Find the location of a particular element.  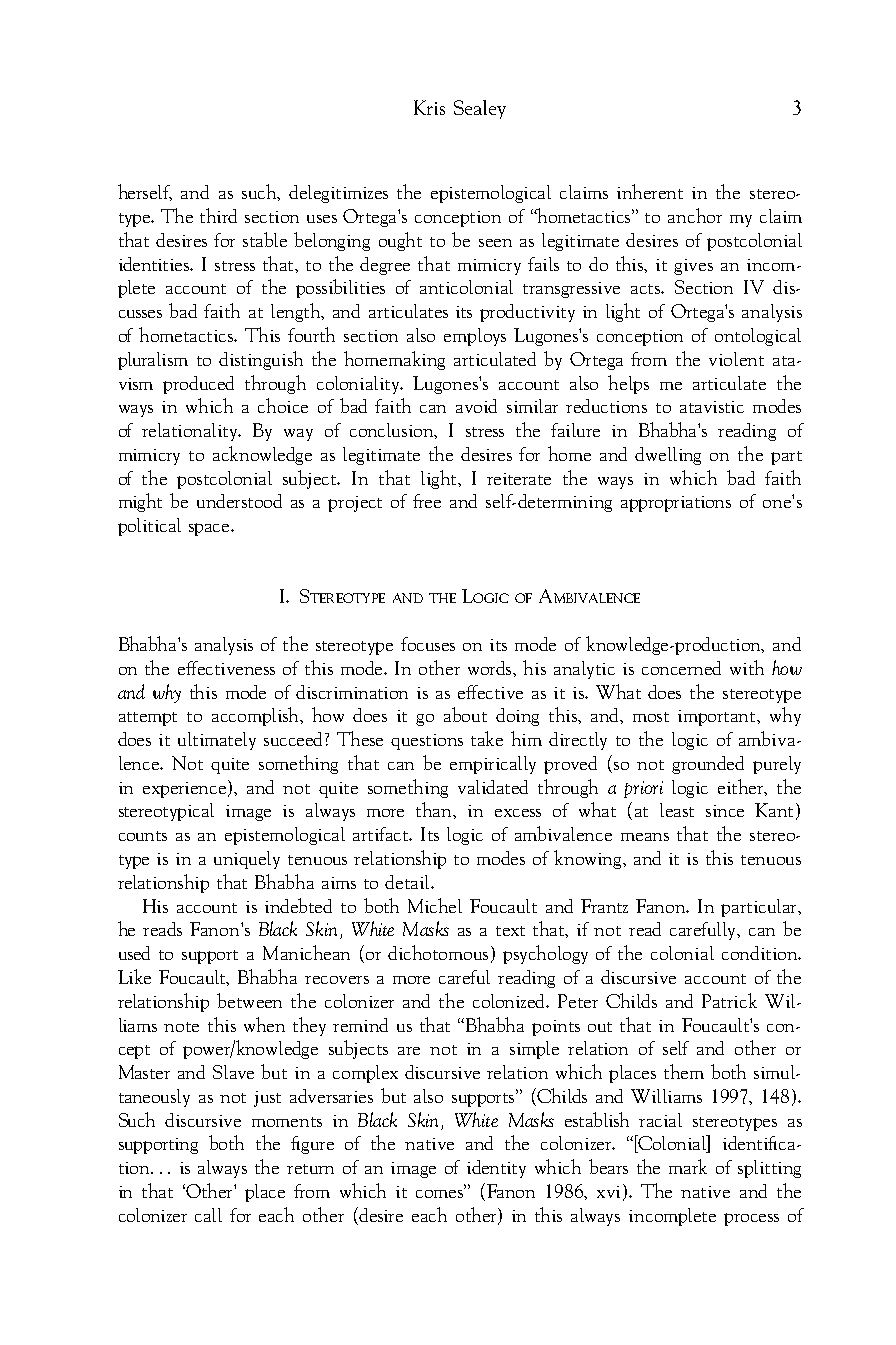

space is located at coordinates (210, 529).
